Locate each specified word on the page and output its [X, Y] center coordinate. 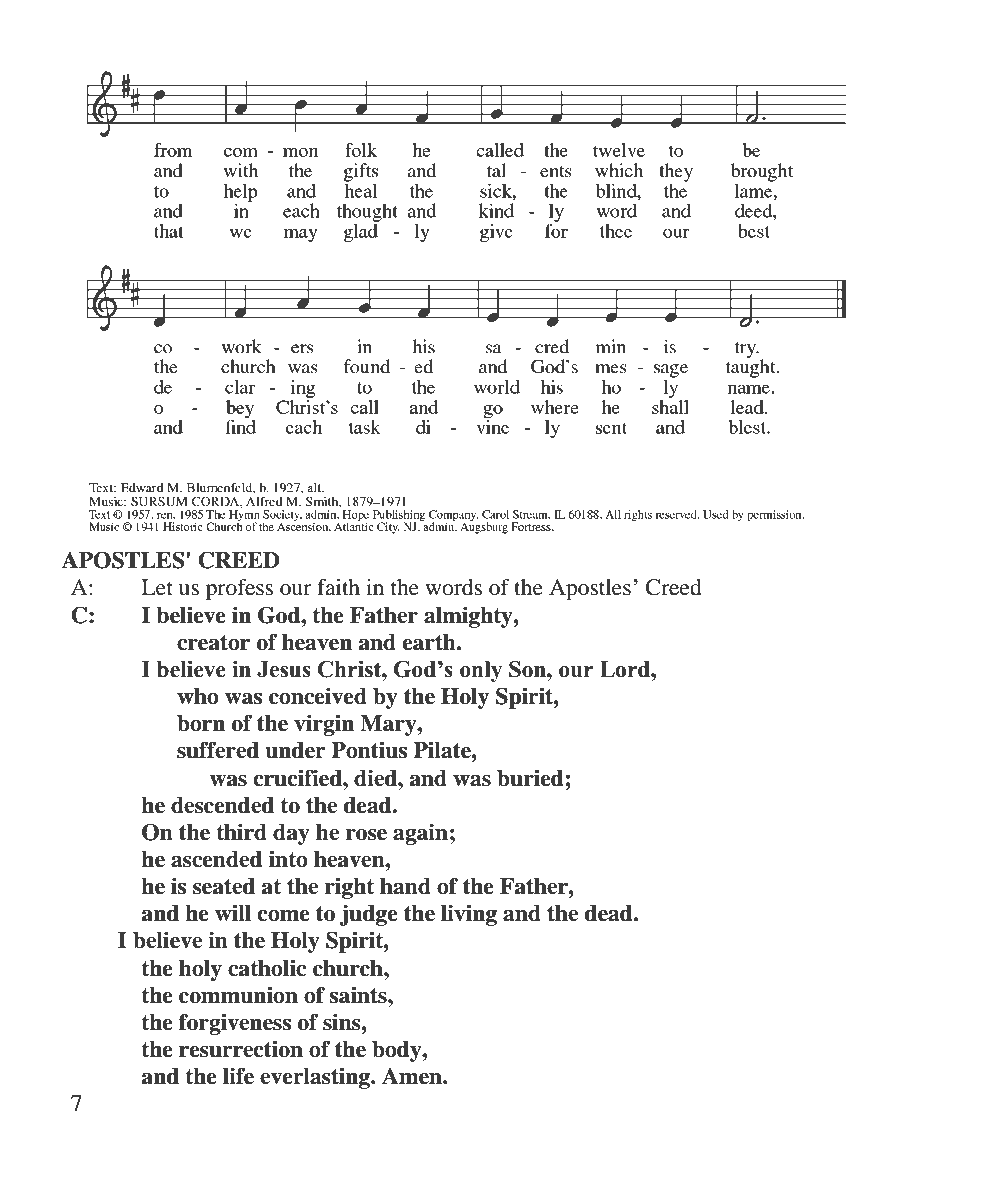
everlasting [316, 1078]
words [453, 587]
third [241, 832]
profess [239, 589]
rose [366, 835]
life [238, 1076]
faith [338, 587]
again [420, 834]
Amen [413, 1076]
